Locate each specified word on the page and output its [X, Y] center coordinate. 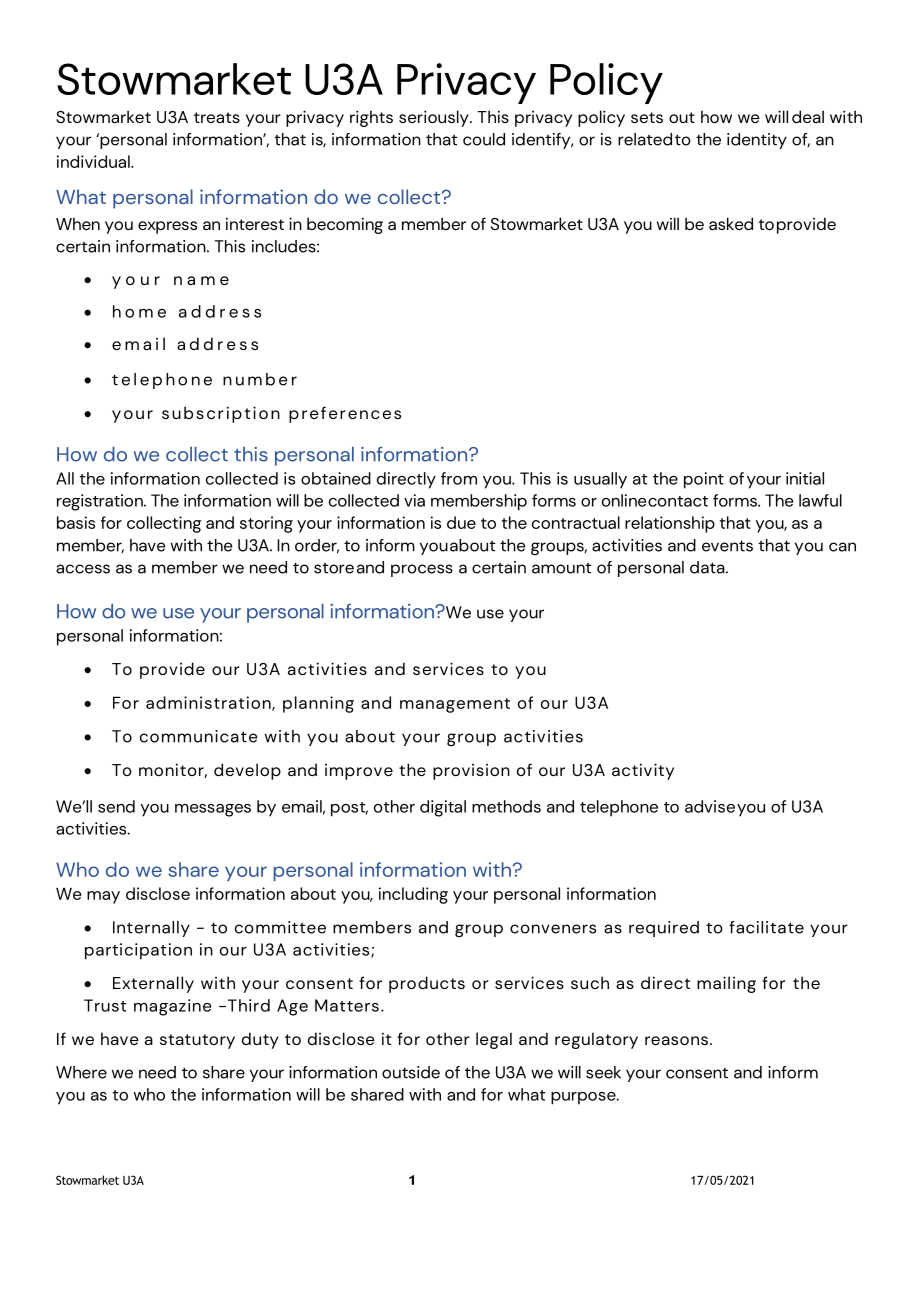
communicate [199, 736]
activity [643, 771]
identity [757, 141]
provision [471, 772]
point [704, 480]
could [484, 139]
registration [101, 502]
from [459, 478]
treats [217, 117]
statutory [197, 1041]
